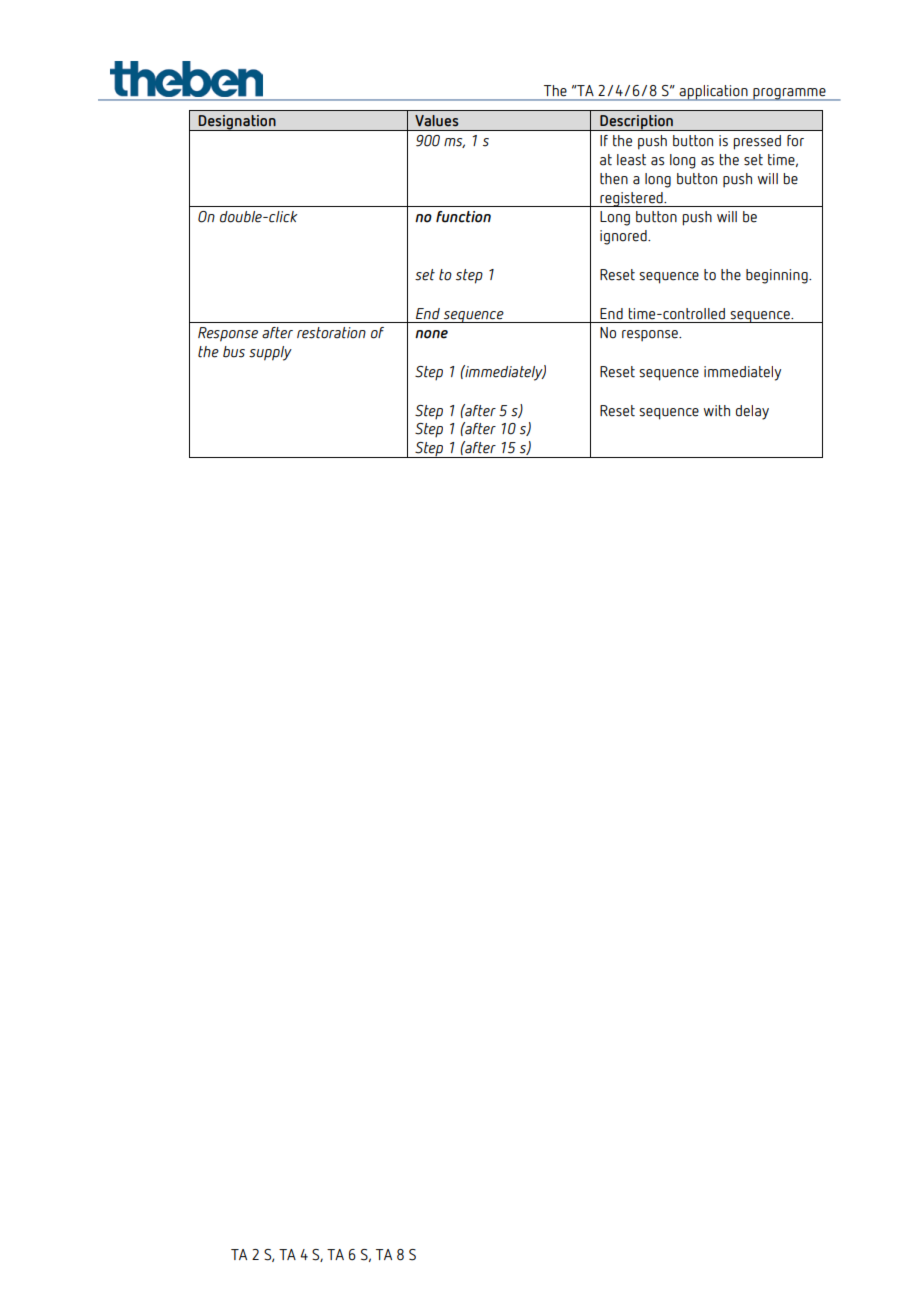 The width and height of the screenshot is (924, 1308). I want to click on registered, so click(631, 199).
